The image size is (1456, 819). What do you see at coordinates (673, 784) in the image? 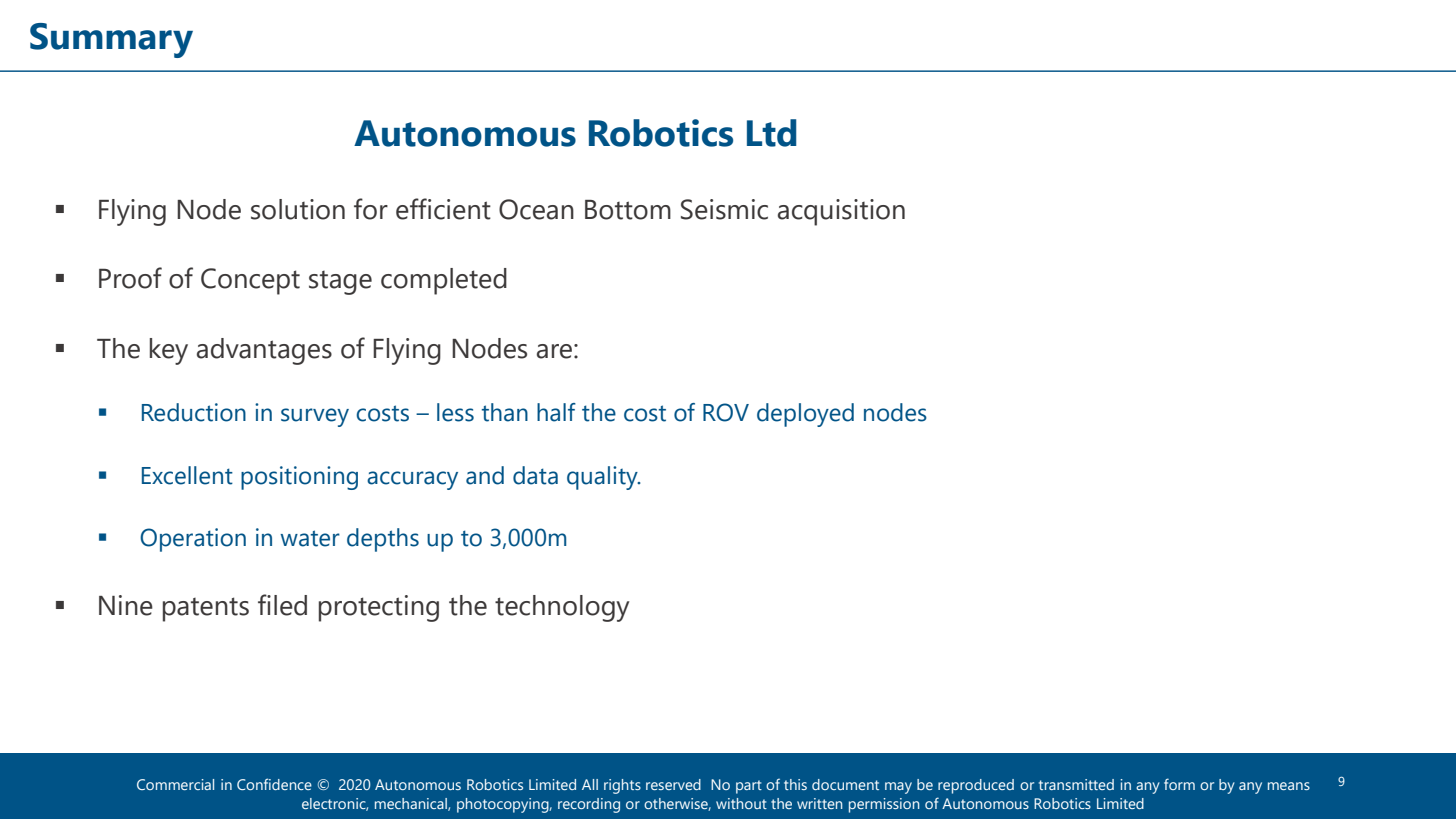
I see `reserved` at bounding box center [673, 784].
